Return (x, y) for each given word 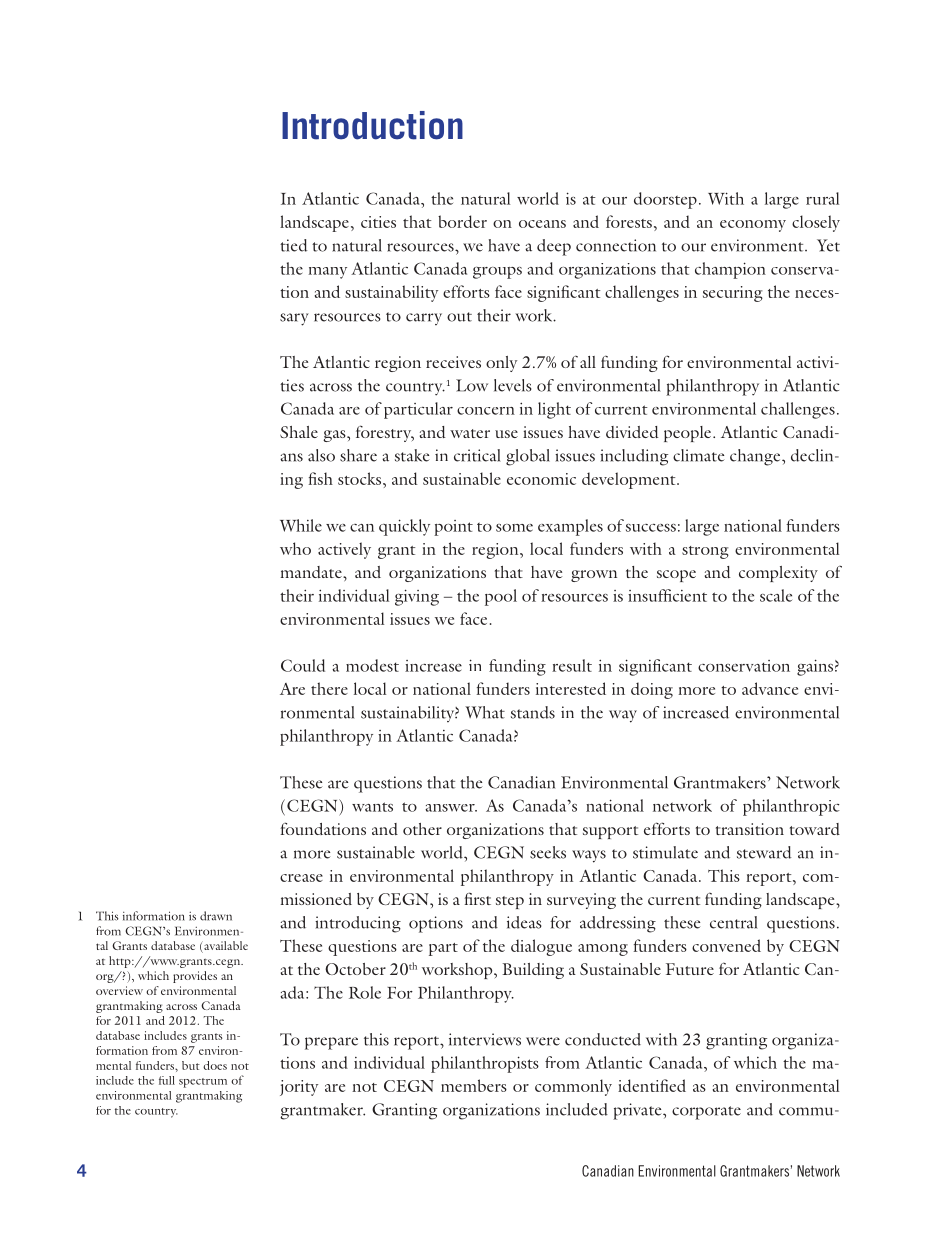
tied (293, 245)
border (462, 221)
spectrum (203, 1083)
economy (753, 226)
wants (372, 807)
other (422, 829)
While (301, 525)
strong (705, 552)
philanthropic (791, 807)
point (453, 528)
